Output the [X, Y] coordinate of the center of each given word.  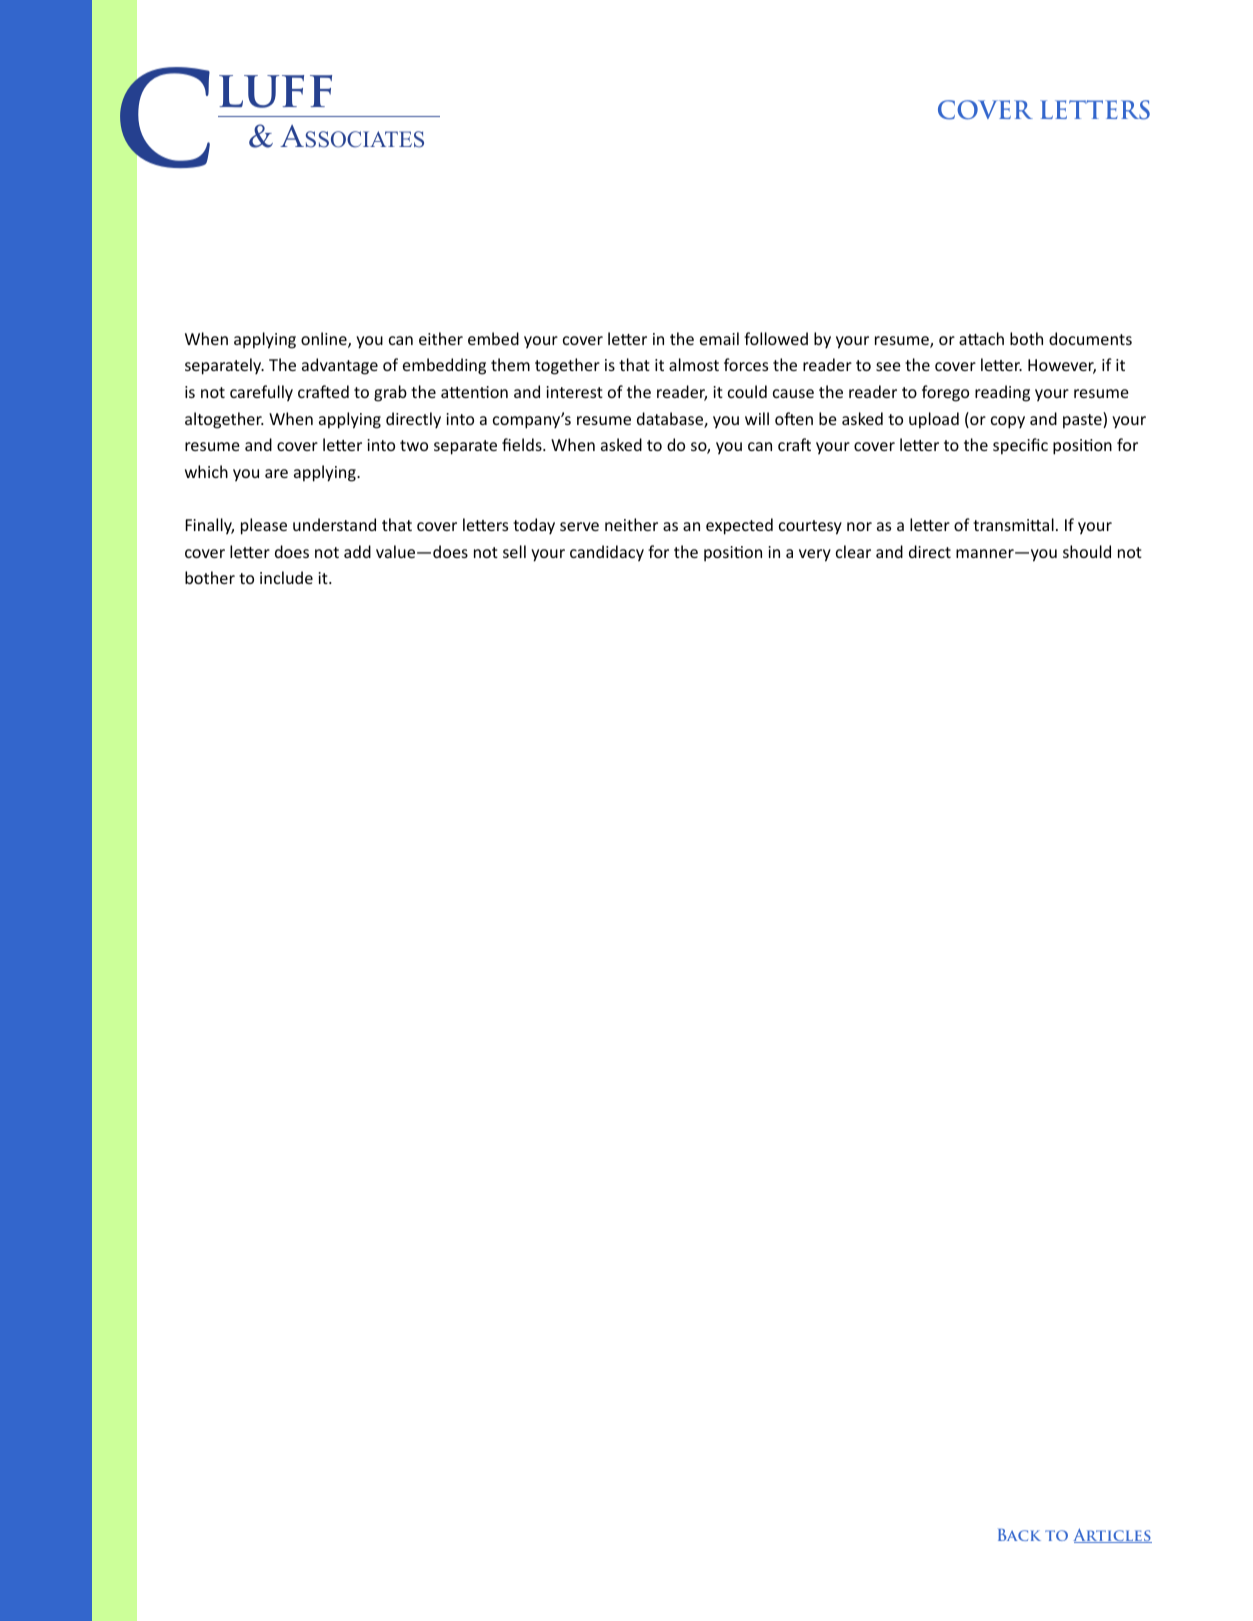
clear [853, 551]
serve [579, 526]
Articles [1112, 1535]
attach [981, 338]
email [719, 338]
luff [275, 91]
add [357, 551]
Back [1019, 1535]
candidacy [607, 553]
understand [334, 524]
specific [1020, 446]
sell [514, 551]
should [1087, 551]
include [286, 577]
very [815, 555]
